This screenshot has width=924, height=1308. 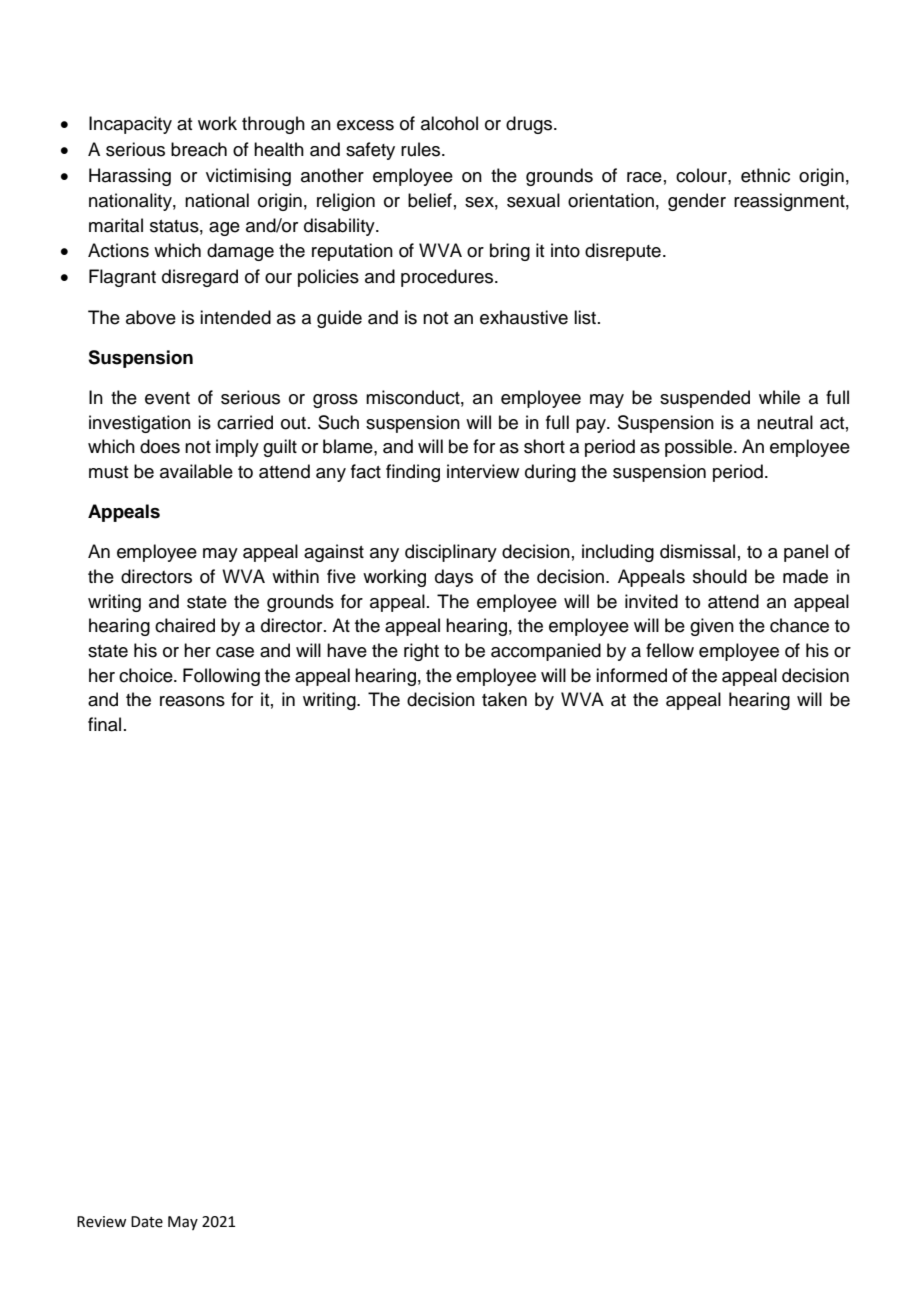 What do you see at coordinates (631, 675) in the screenshot?
I see `informed` at bounding box center [631, 675].
